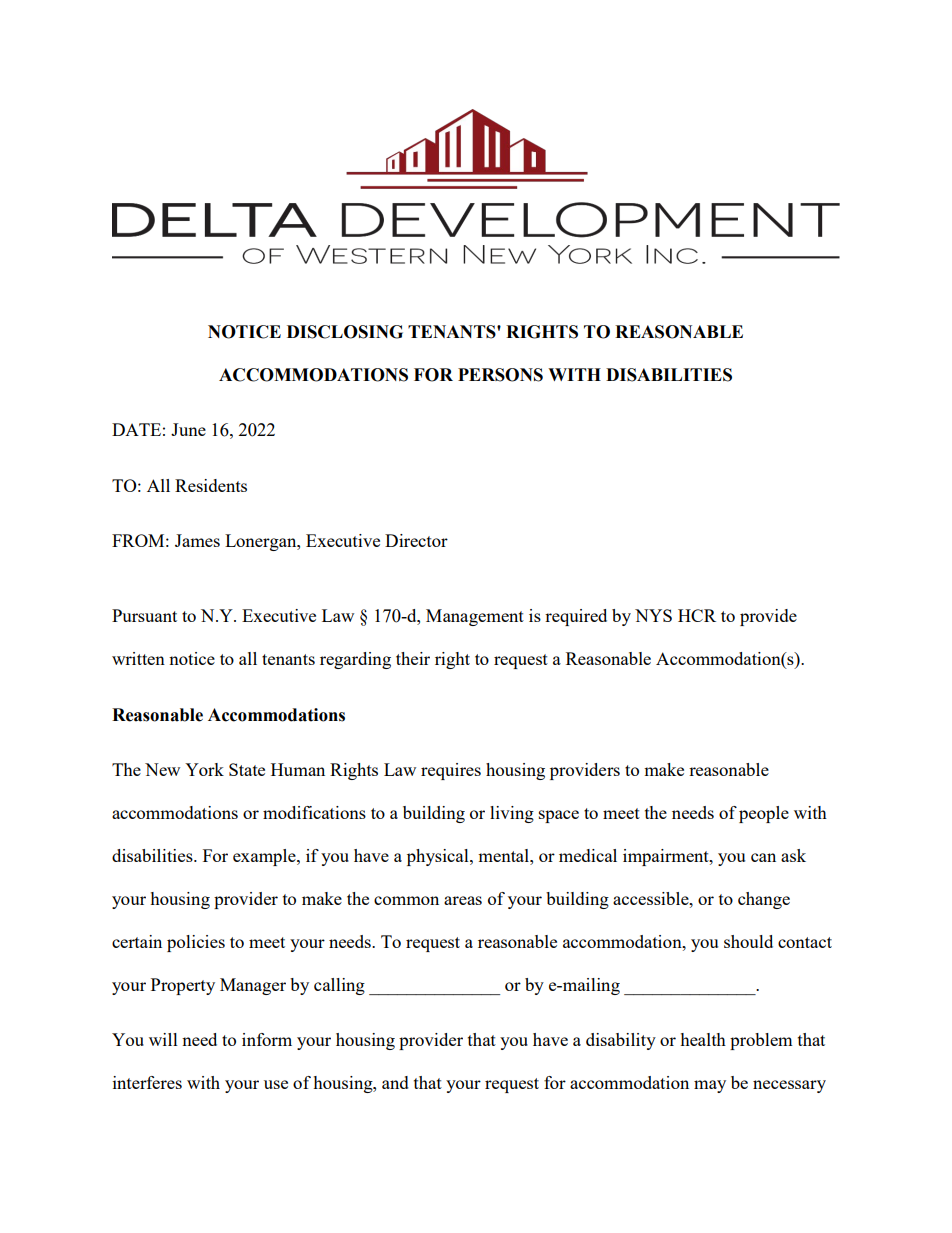 The height and width of the screenshot is (1233, 952). Describe the element at coordinates (697, 615) in the screenshot. I see `HCR` at that location.
